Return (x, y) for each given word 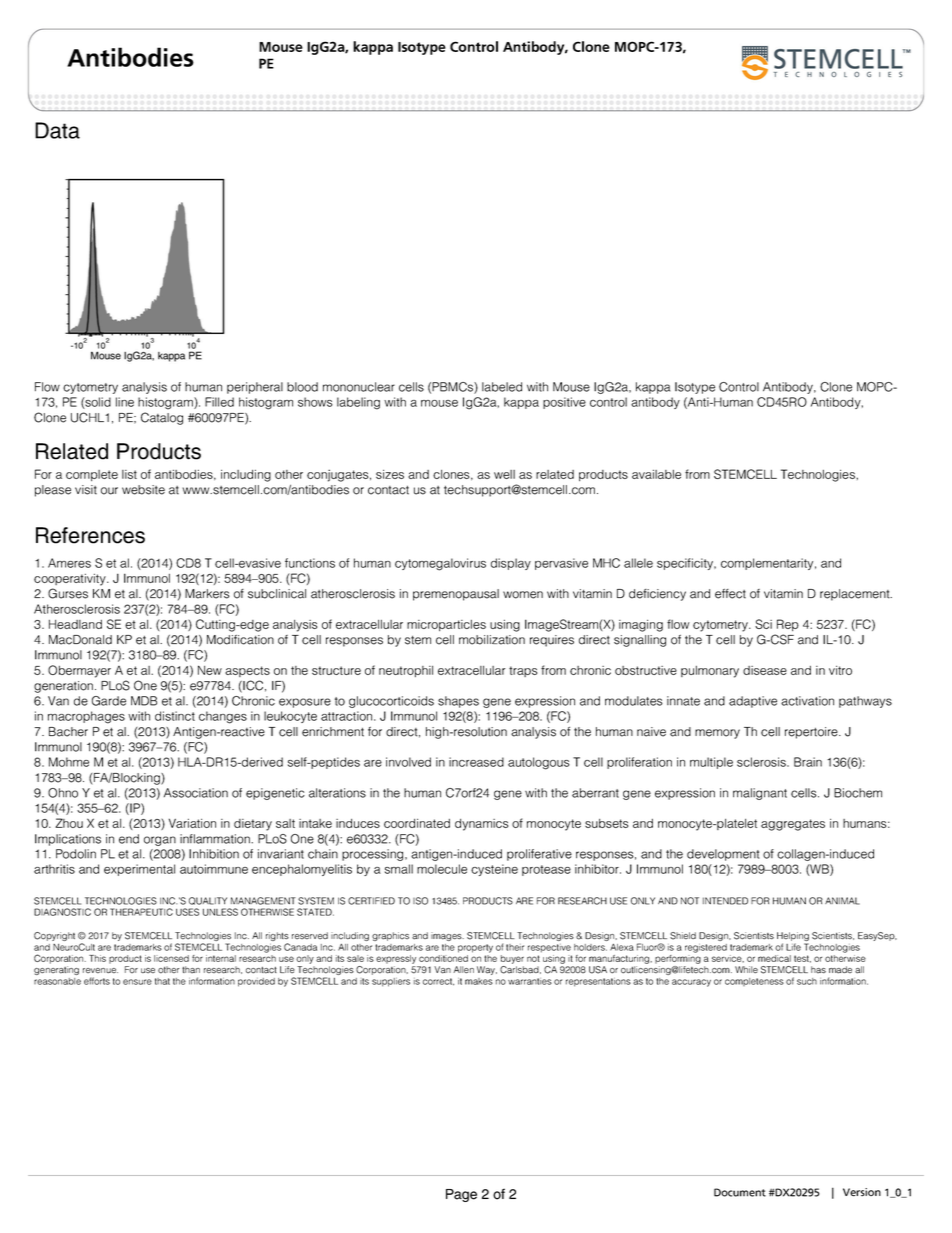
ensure (137, 982)
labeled (502, 387)
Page (461, 1195)
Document (740, 1192)
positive (564, 403)
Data (57, 130)
